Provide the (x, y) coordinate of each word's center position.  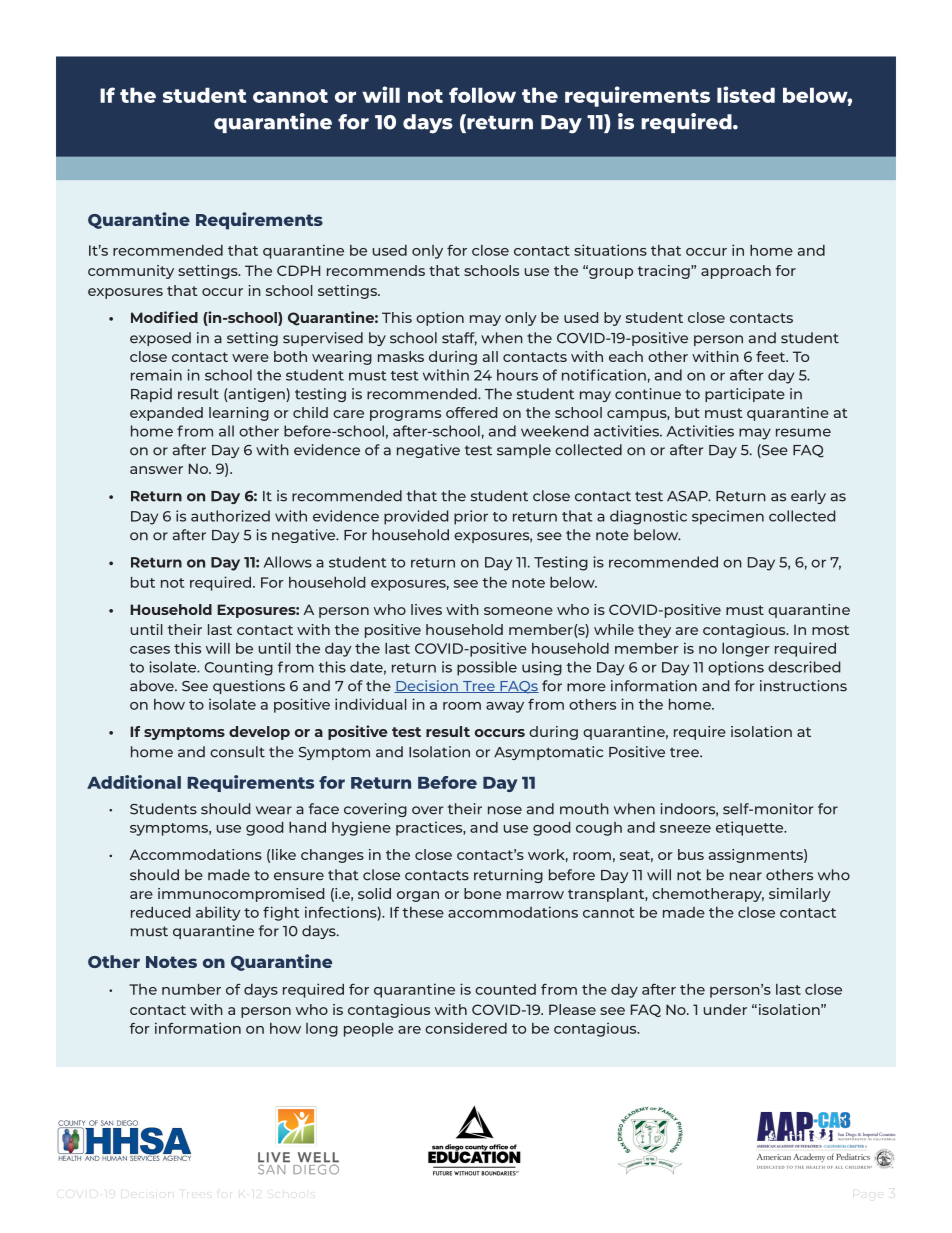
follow (482, 95)
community (131, 272)
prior (471, 517)
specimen (728, 517)
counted (505, 989)
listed (746, 94)
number (191, 989)
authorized (230, 516)
